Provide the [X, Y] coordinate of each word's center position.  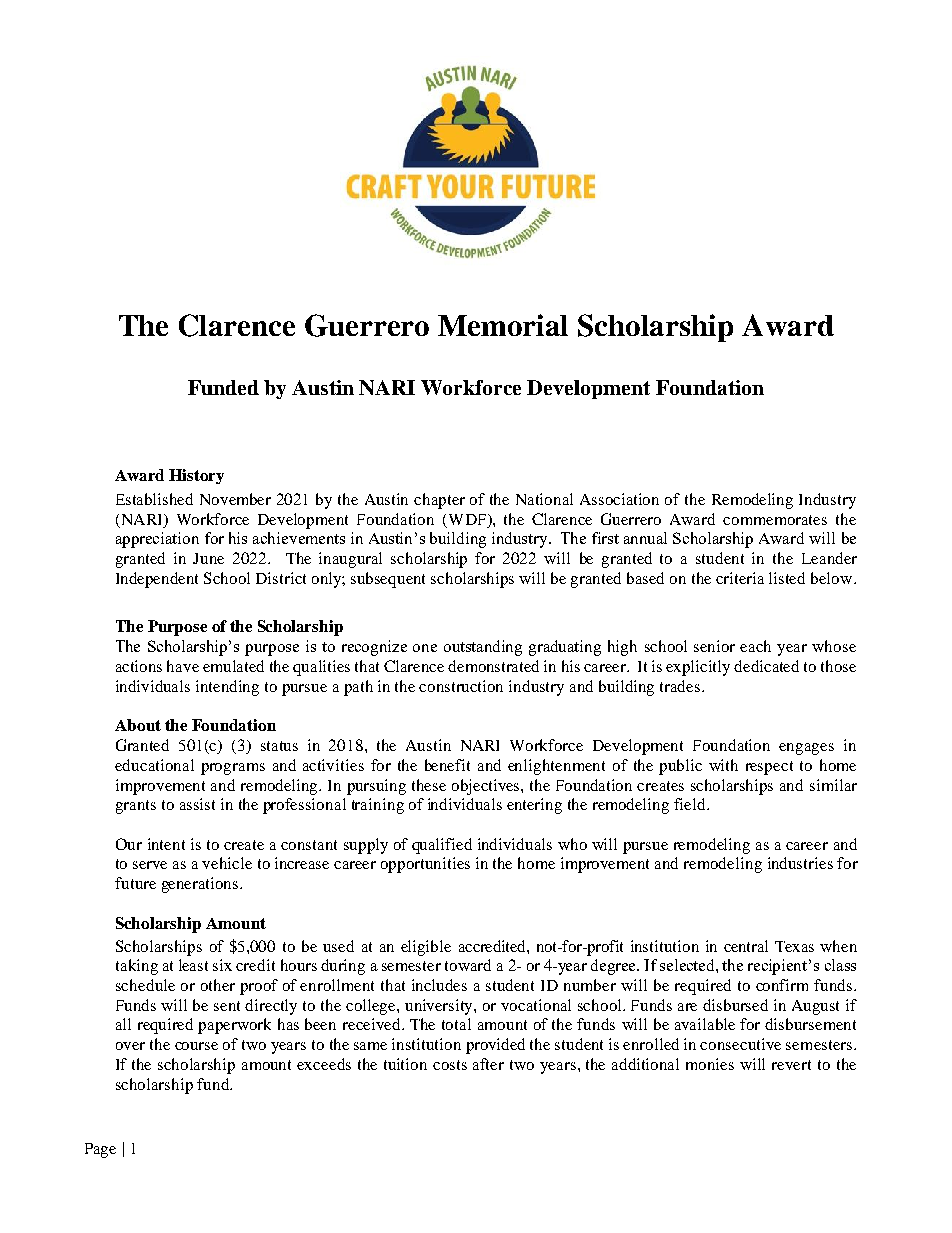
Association [619, 499]
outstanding [483, 648]
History [196, 476]
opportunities [425, 865]
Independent [157, 580]
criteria [740, 578]
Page [100, 1150]
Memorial [503, 325]
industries [800, 863]
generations [201, 885]
